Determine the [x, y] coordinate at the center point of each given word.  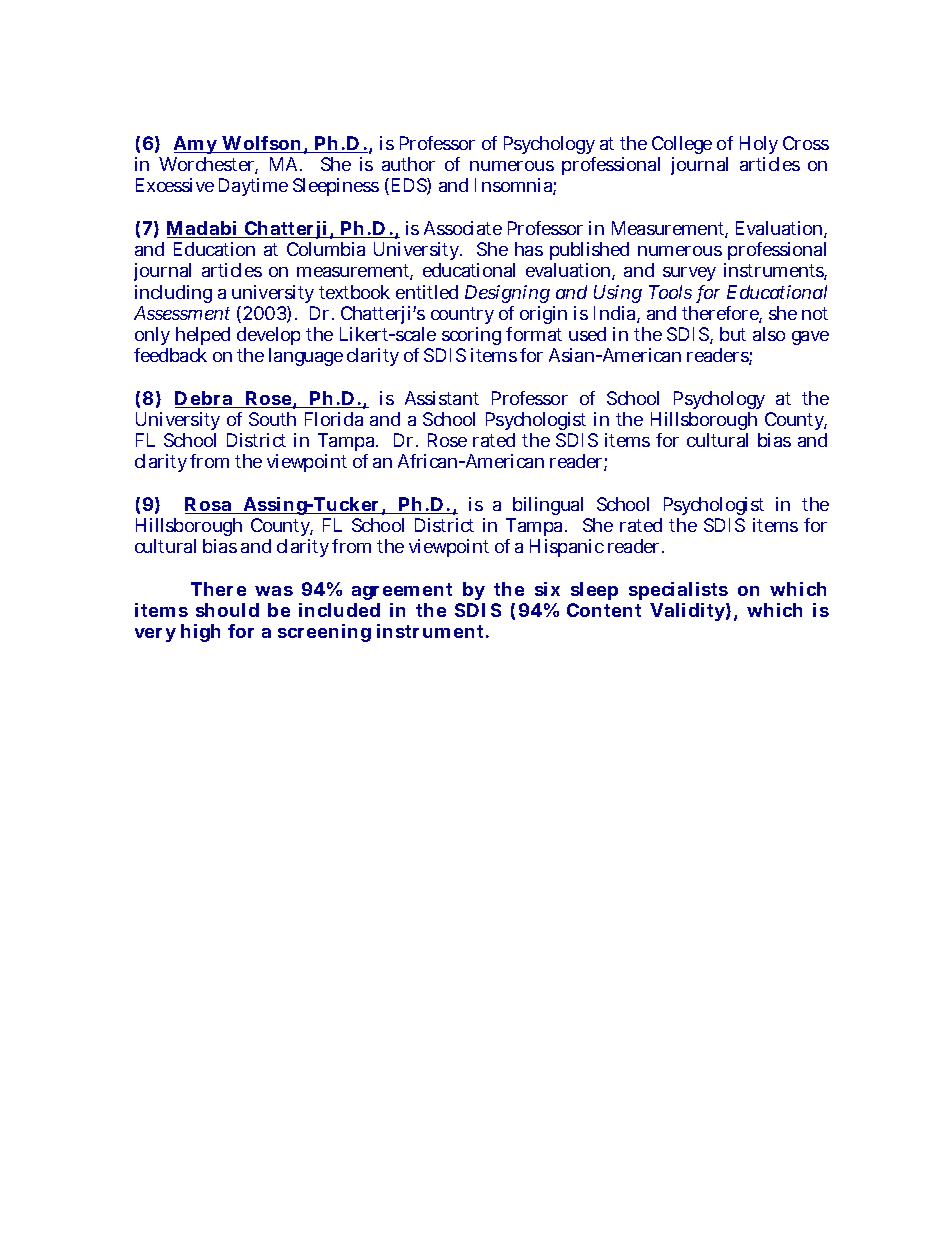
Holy [759, 147]
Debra [205, 399]
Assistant [442, 398]
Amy [197, 147]
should [227, 610]
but [733, 334]
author [408, 164]
